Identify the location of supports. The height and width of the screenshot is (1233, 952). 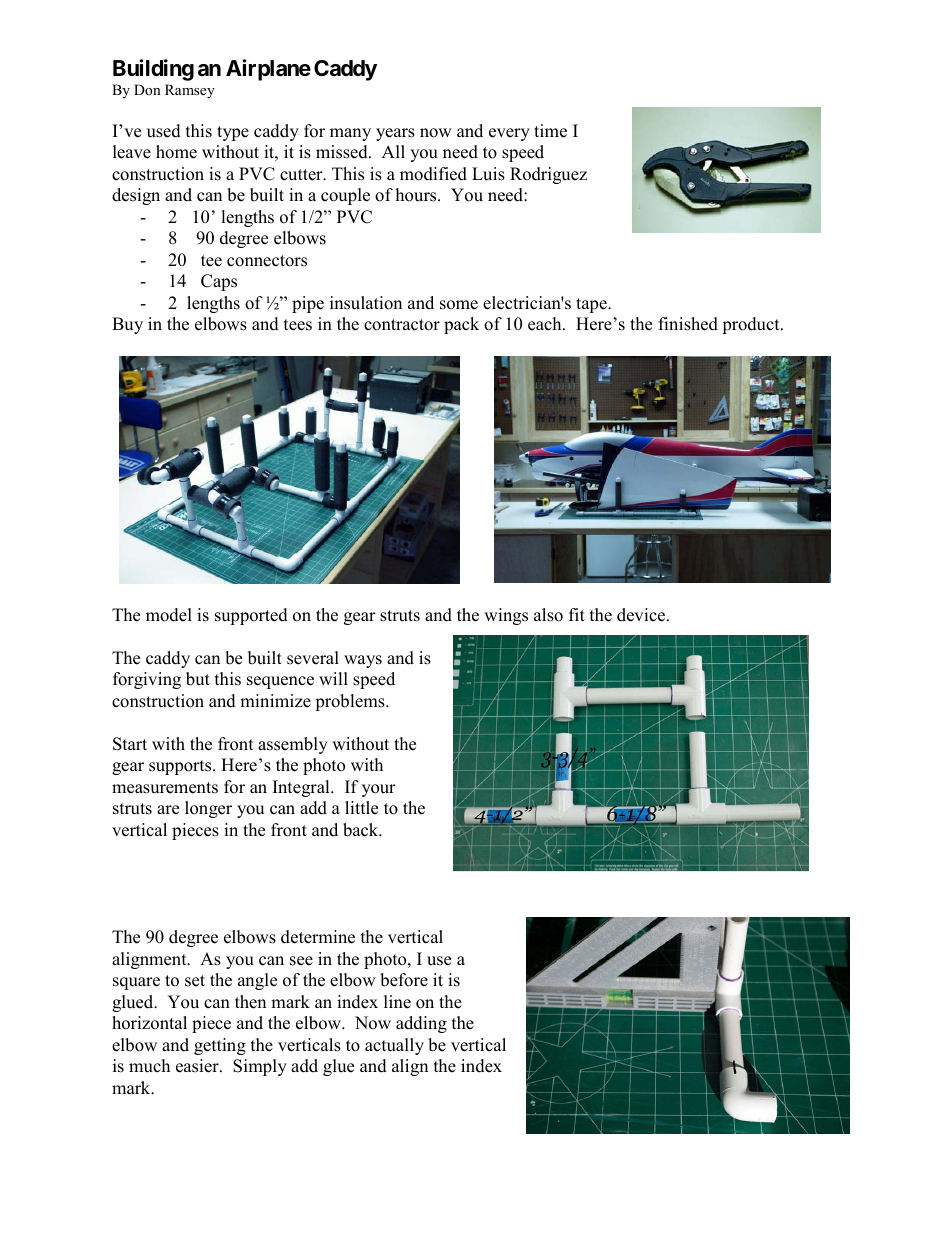
(181, 767).
